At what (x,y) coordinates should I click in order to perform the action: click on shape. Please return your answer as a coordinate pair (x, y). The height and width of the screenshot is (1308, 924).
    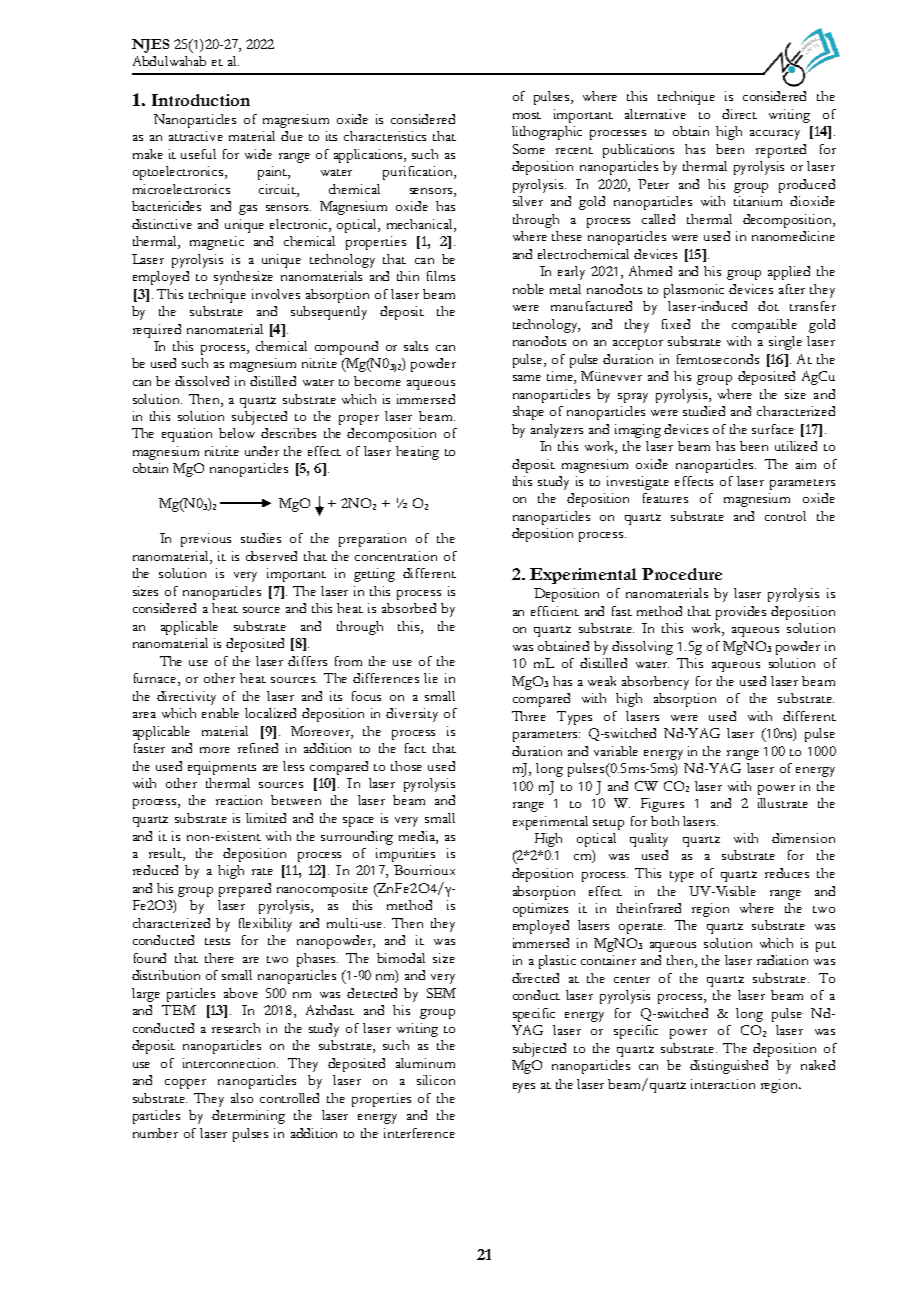
    Looking at the image, I should click on (528, 413).
